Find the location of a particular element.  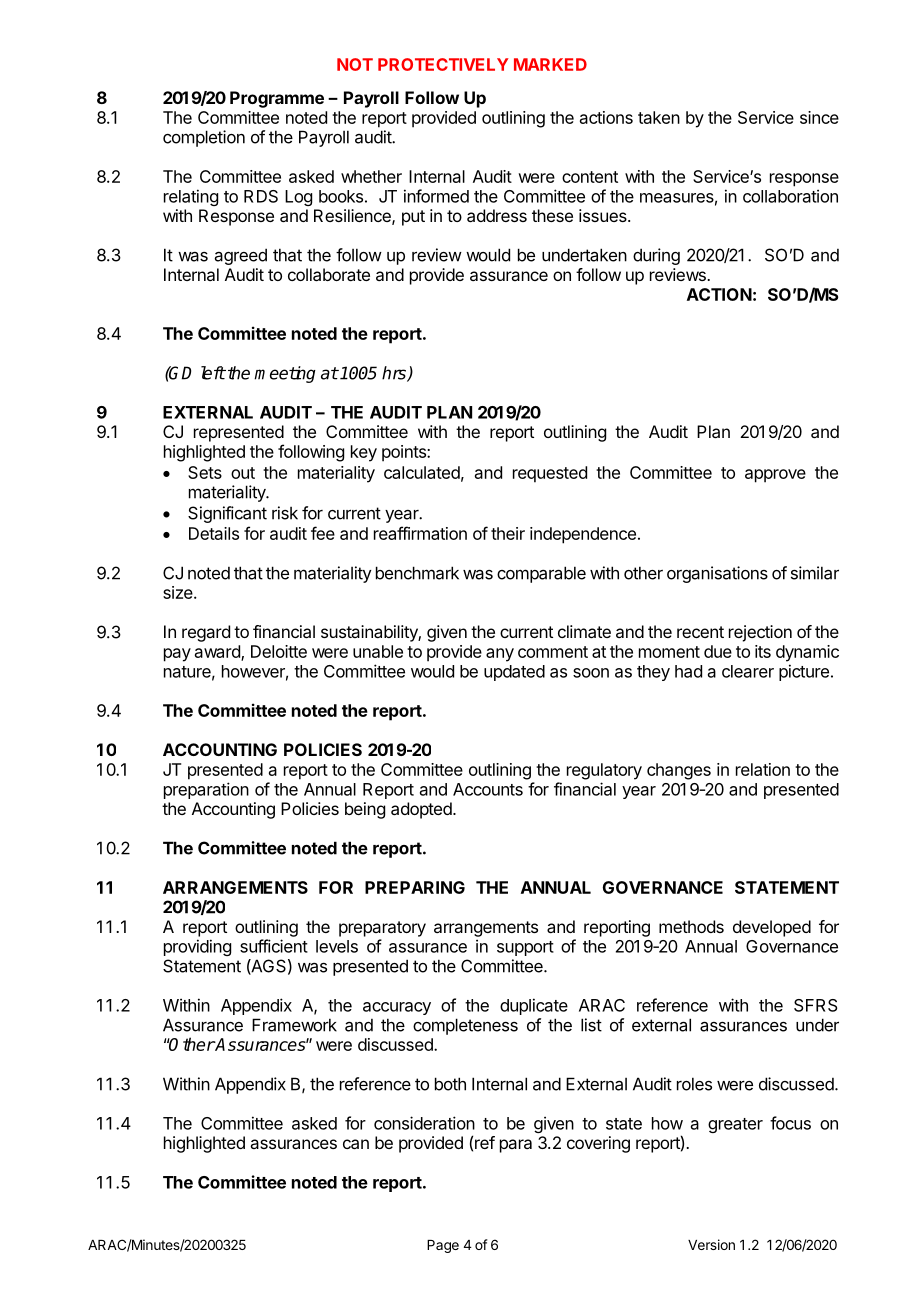

support is located at coordinates (525, 948).
